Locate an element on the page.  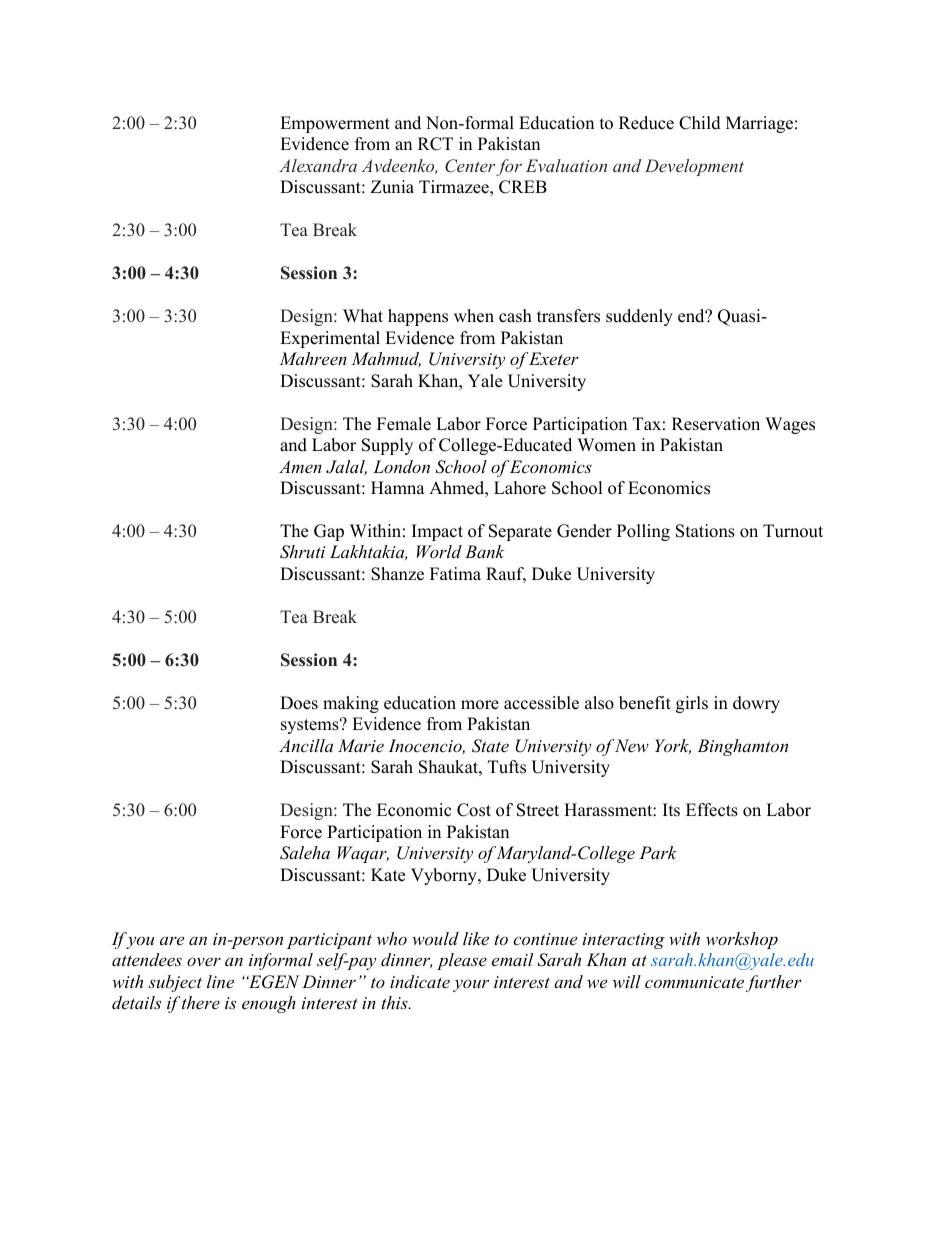
Alexandra is located at coordinates (318, 165).
